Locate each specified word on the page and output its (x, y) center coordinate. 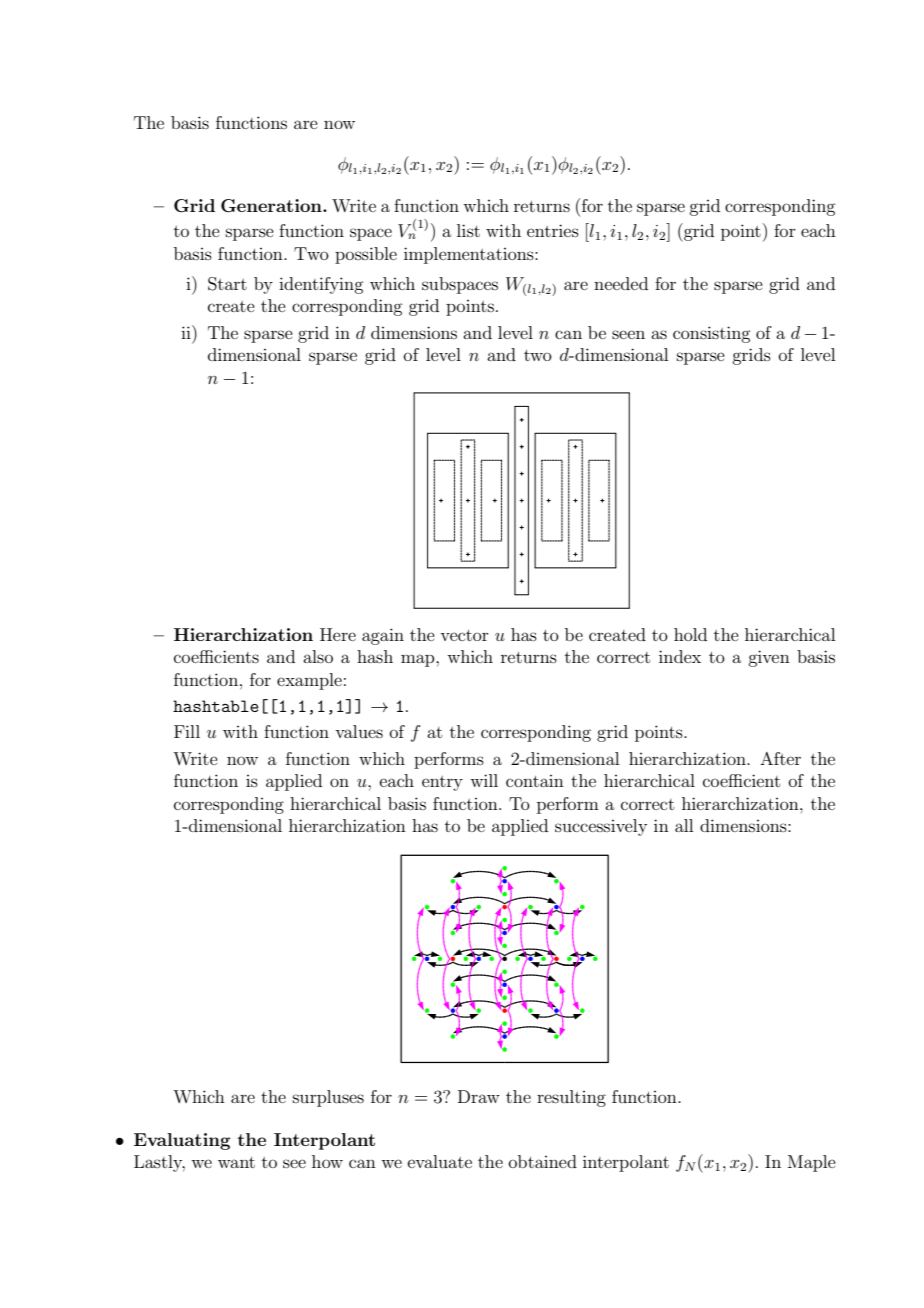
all (684, 825)
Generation (272, 206)
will (484, 780)
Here (338, 634)
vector (464, 635)
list (468, 230)
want (236, 1162)
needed (621, 283)
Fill (187, 731)
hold (690, 634)
